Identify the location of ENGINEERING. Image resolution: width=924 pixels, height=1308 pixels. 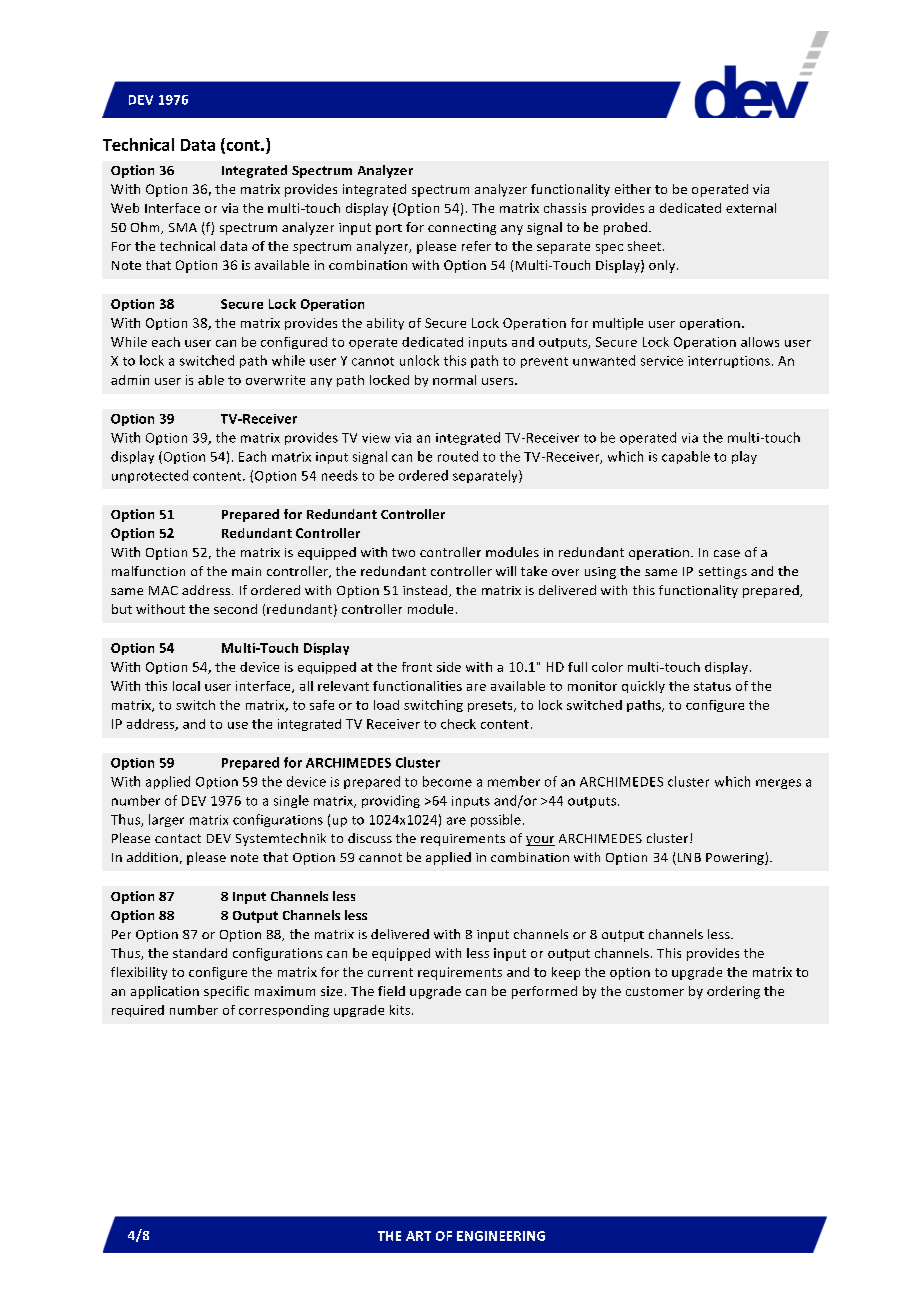
(501, 1236).
